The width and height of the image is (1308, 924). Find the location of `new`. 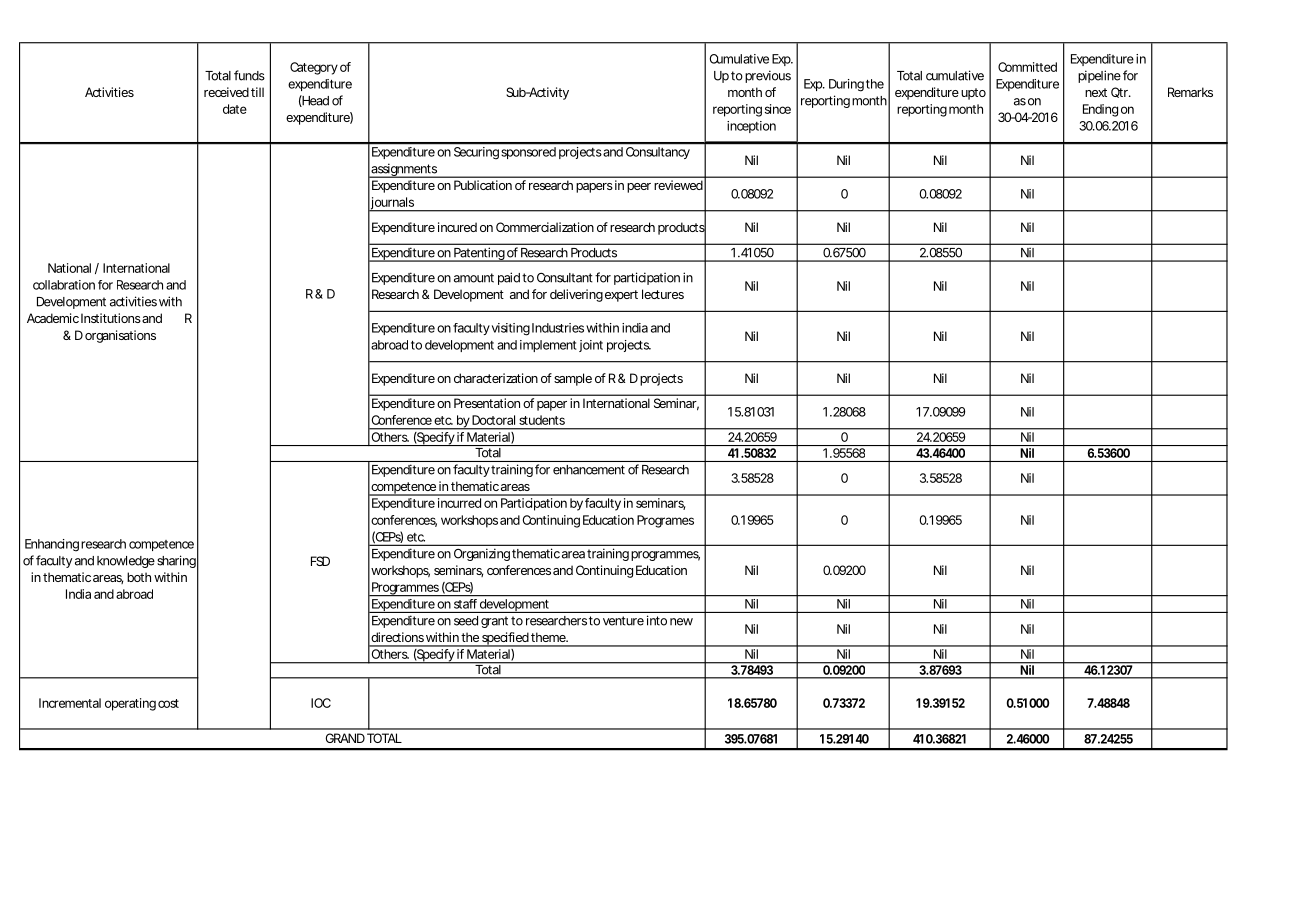

new is located at coordinates (681, 622).
